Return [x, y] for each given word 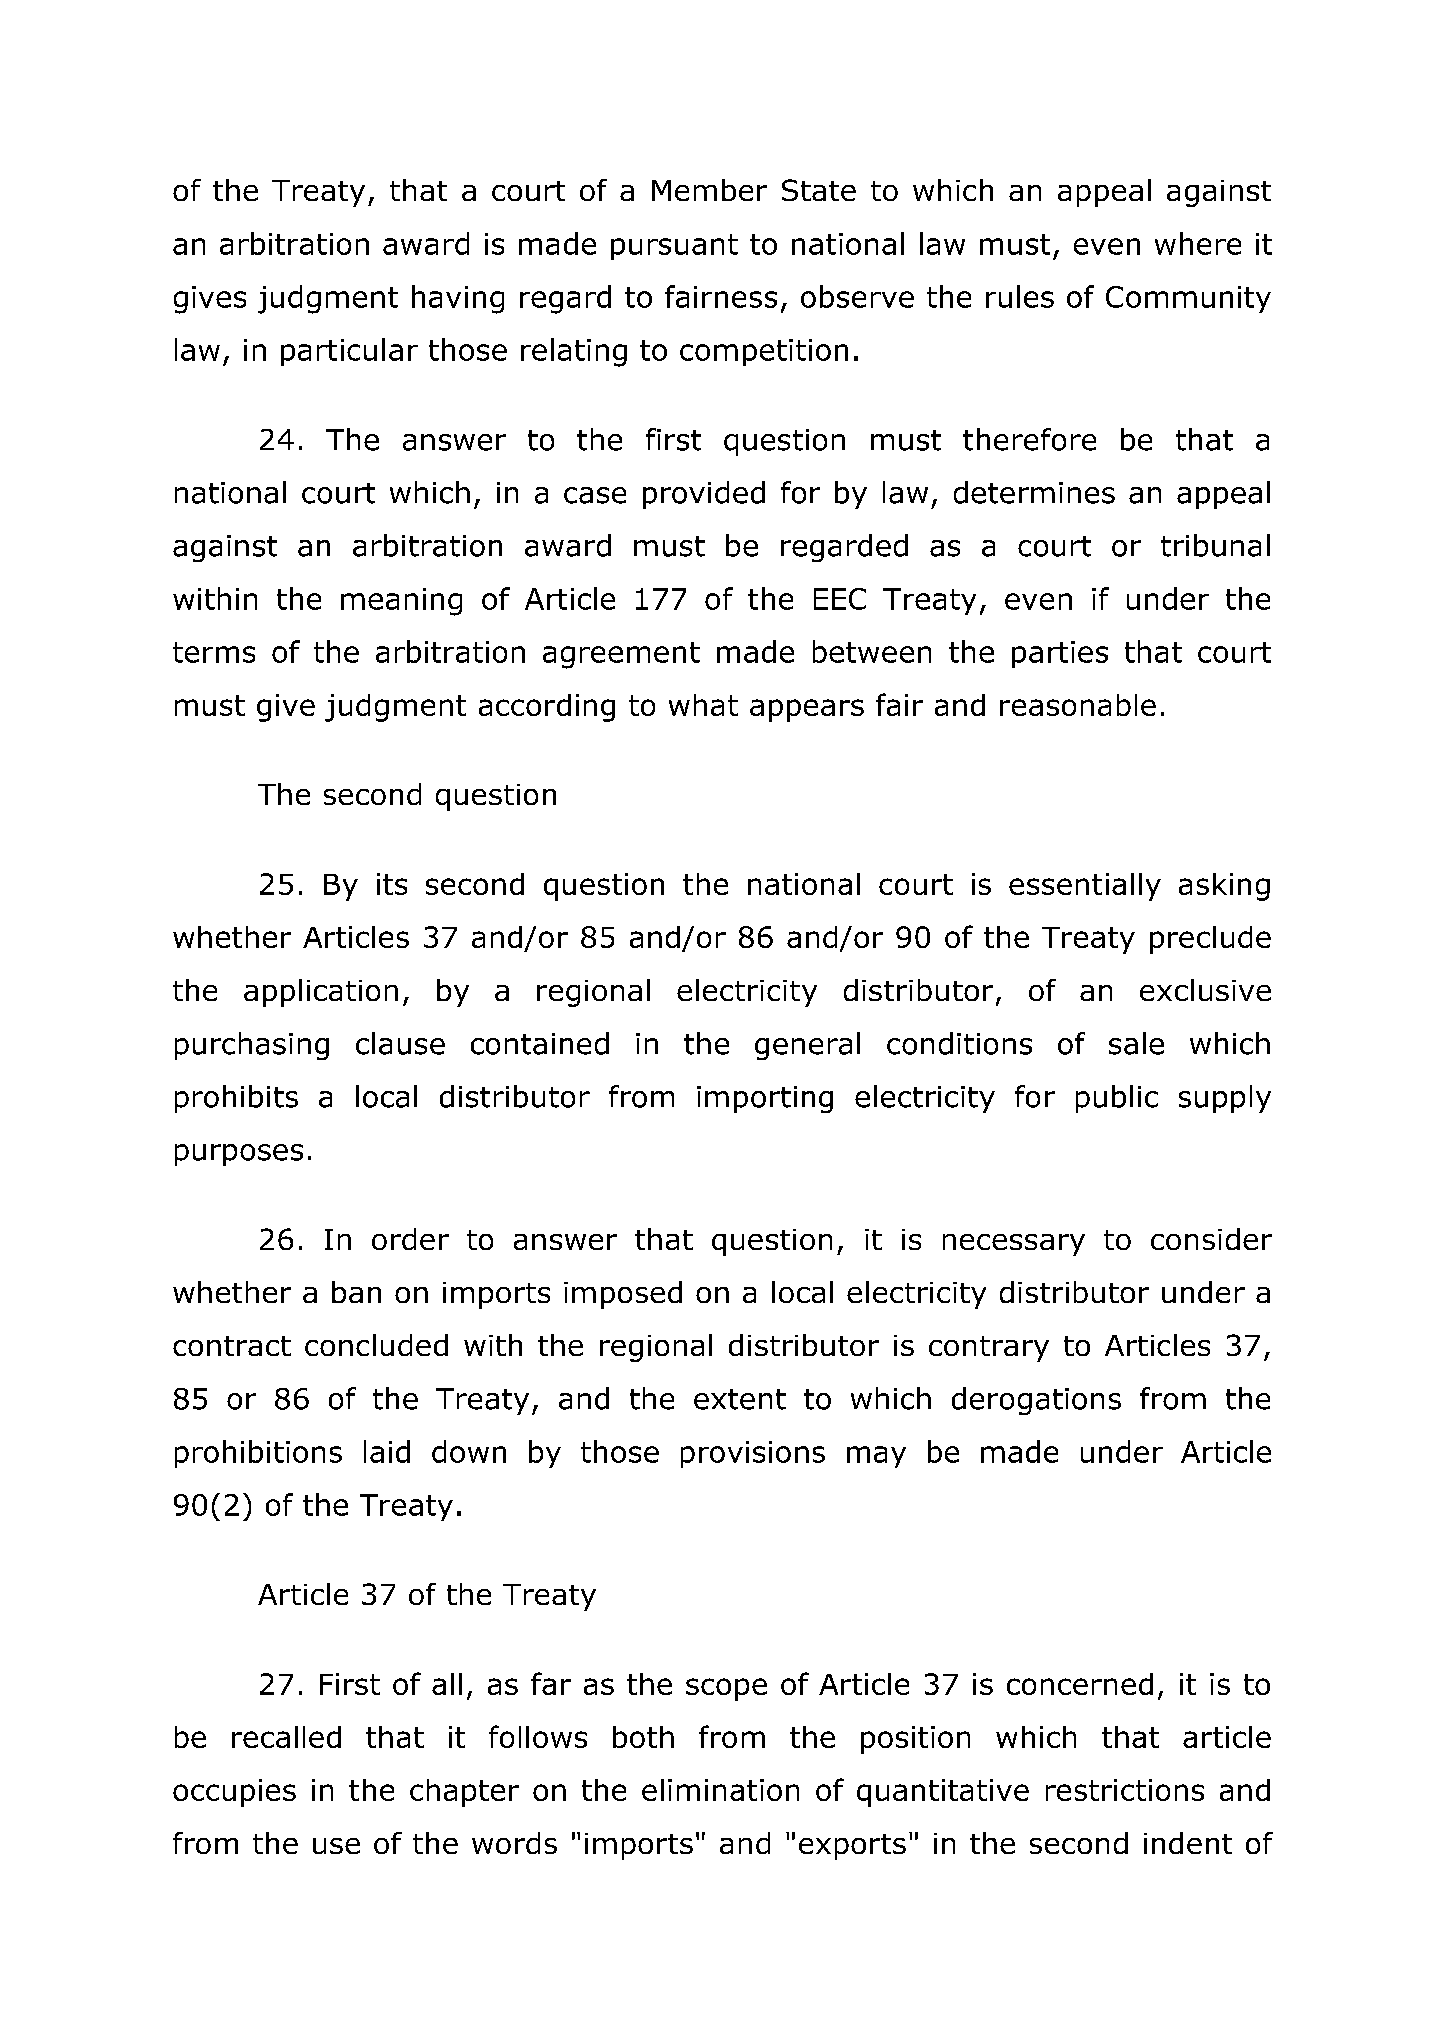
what [703, 705]
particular [349, 352]
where [1198, 243]
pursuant [674, 247]
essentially [1085, 887]
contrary [989, 1349]
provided [704, 495]
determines [1034, 492]
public [1117, 1099]
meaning [401, 602]
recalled [286, 1737]
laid [387, 1451]
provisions [753, 1454]
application [321, 993]
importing [765, 1099]
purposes [239, 1155]
